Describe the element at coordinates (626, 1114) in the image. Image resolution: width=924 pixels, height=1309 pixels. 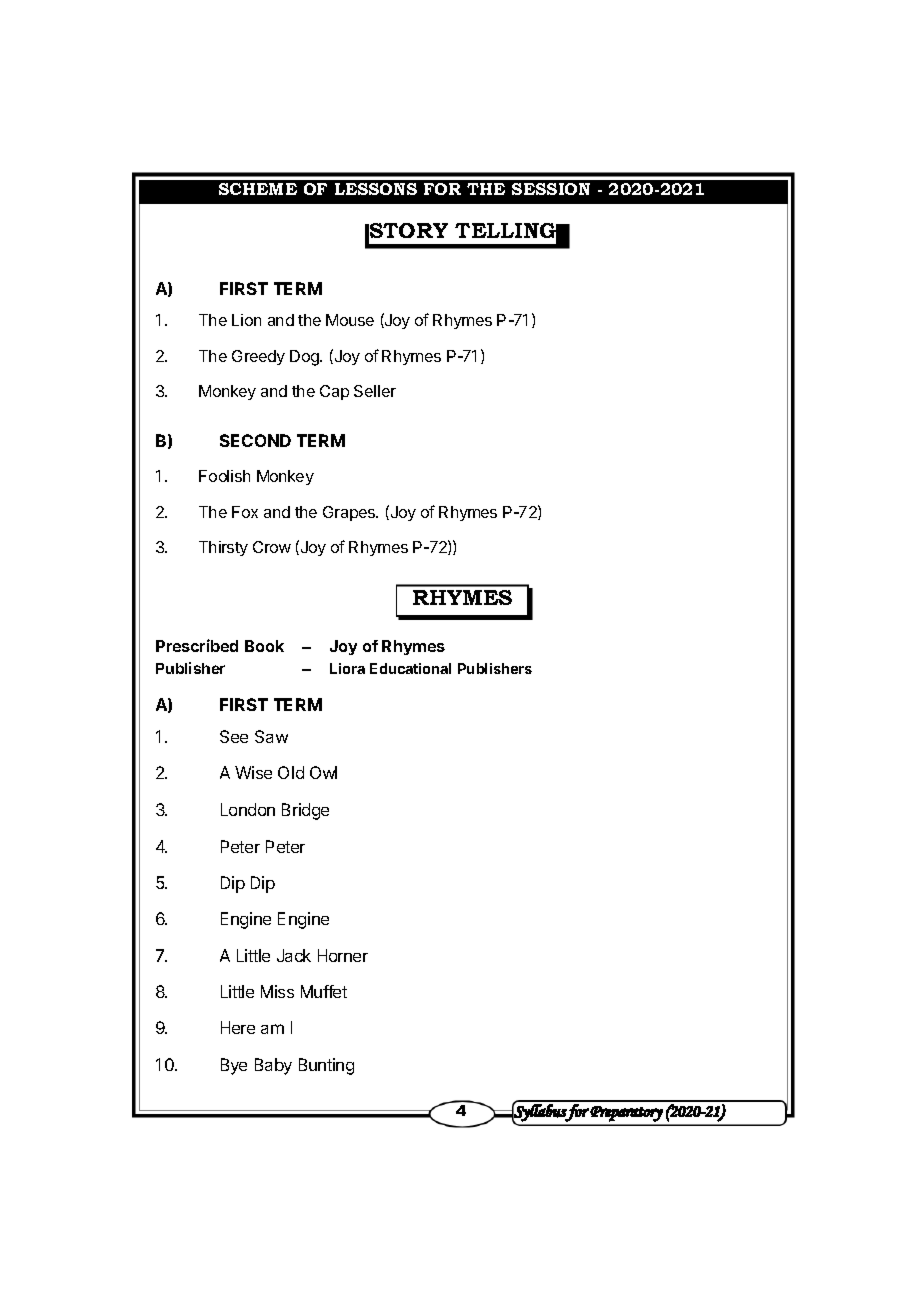
I see `Preparatory` at that location.
